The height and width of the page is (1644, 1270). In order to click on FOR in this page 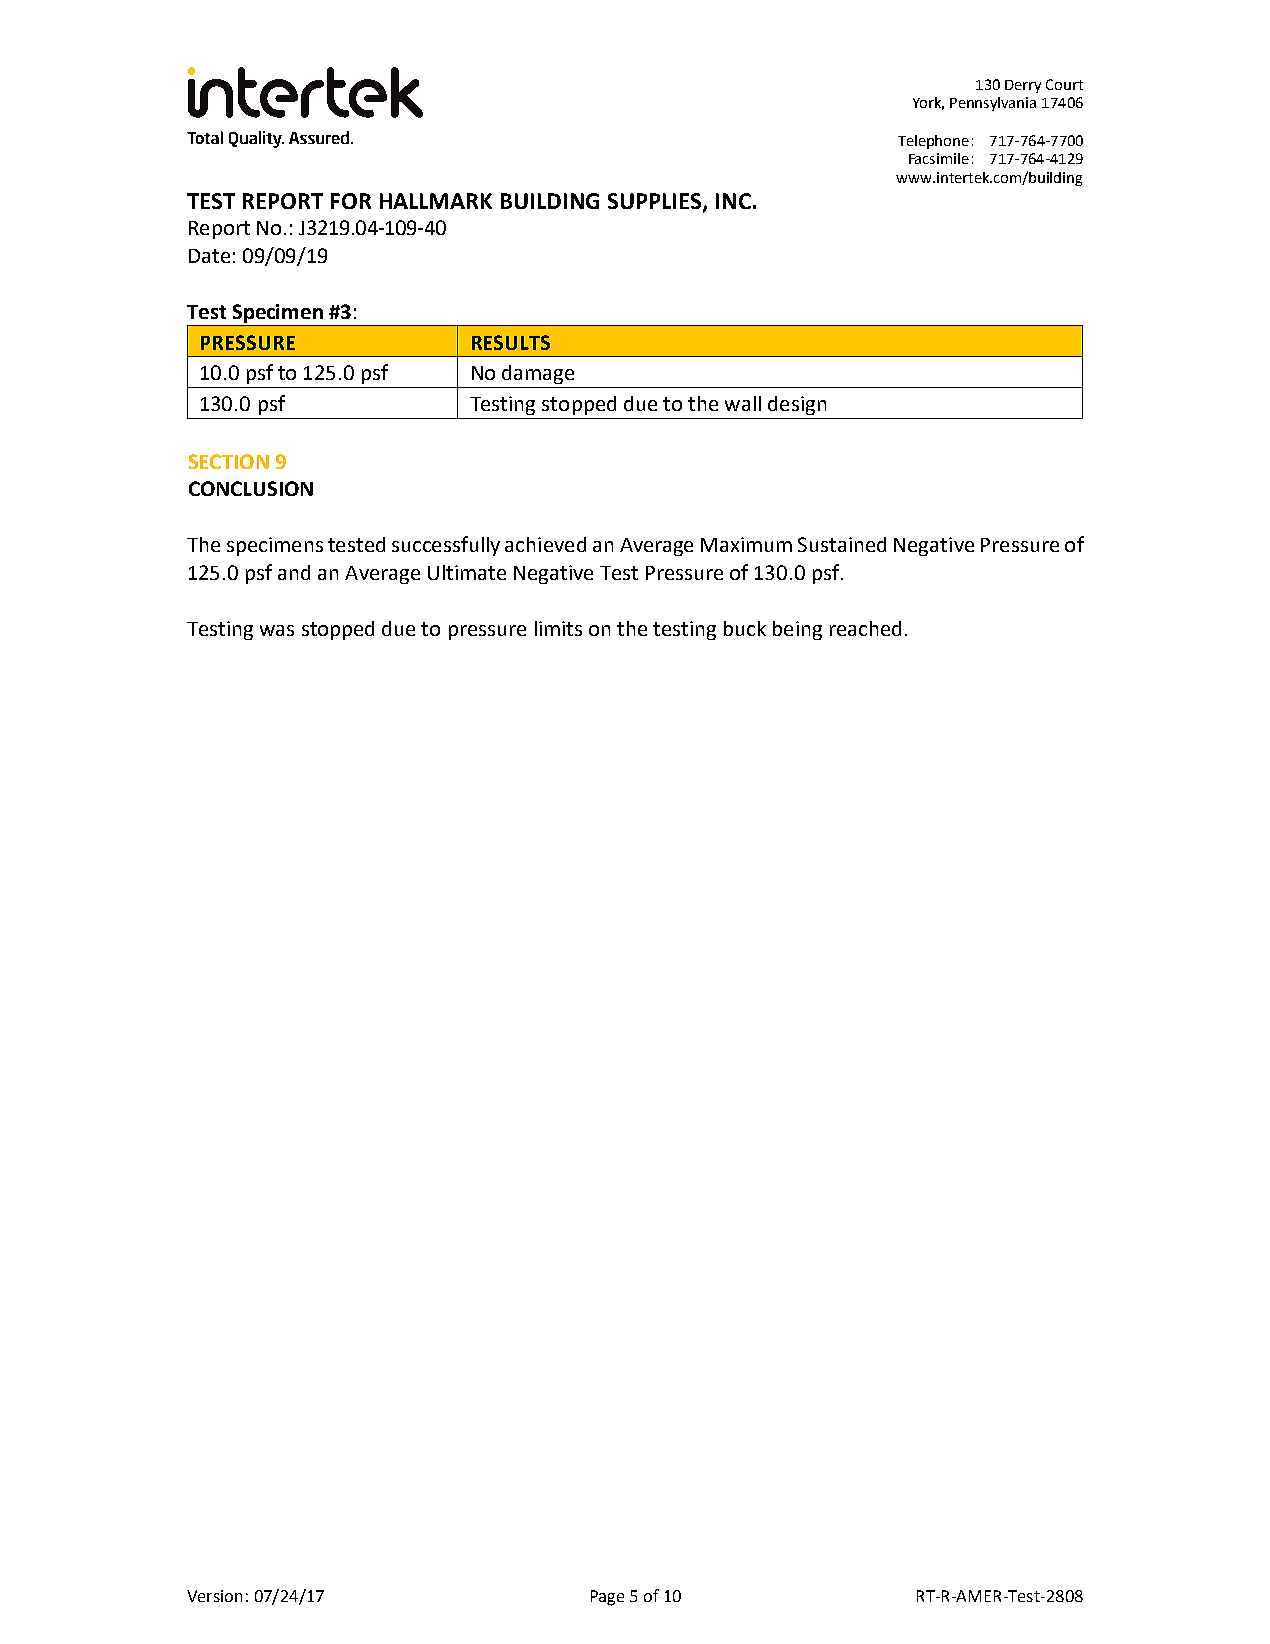, I will do `click(351, 201)`.
